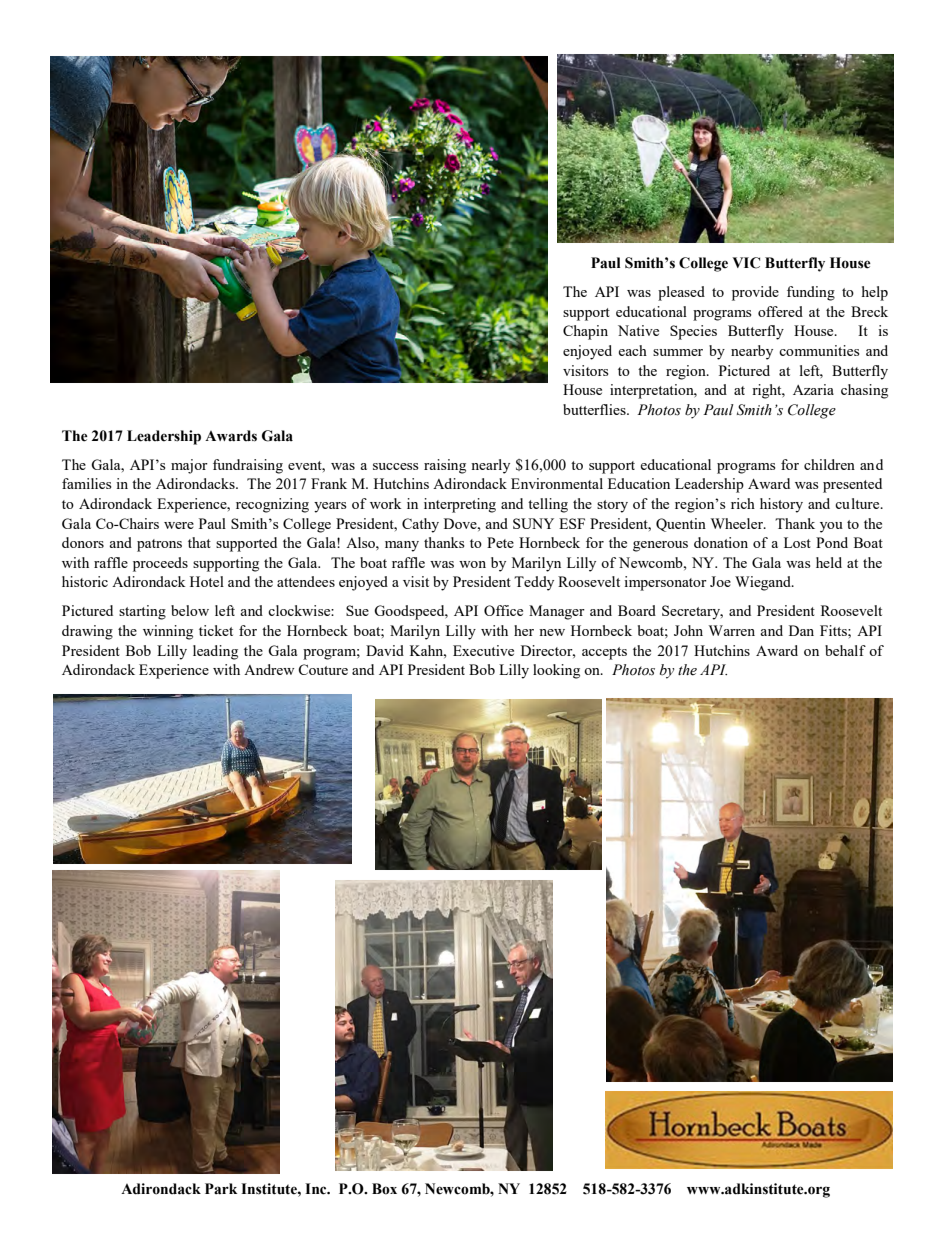 The image size is (952, 1233). I want to click on major, so click(189, 466).
